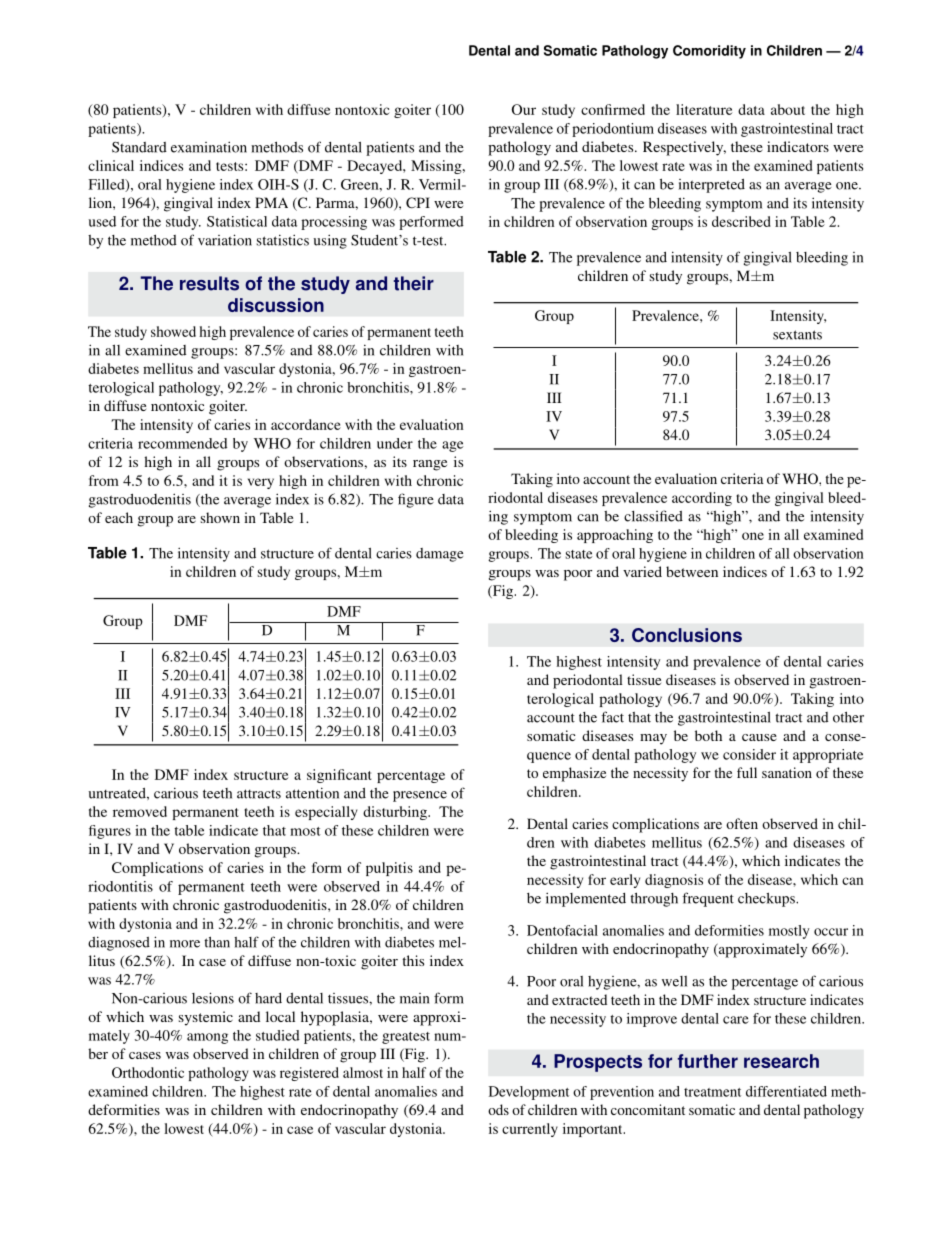 The width and height of the image is (952, 1233). What do you see at coordinates (220, 517) in the image?
I see `shown` at bounding box center [220, 517].
